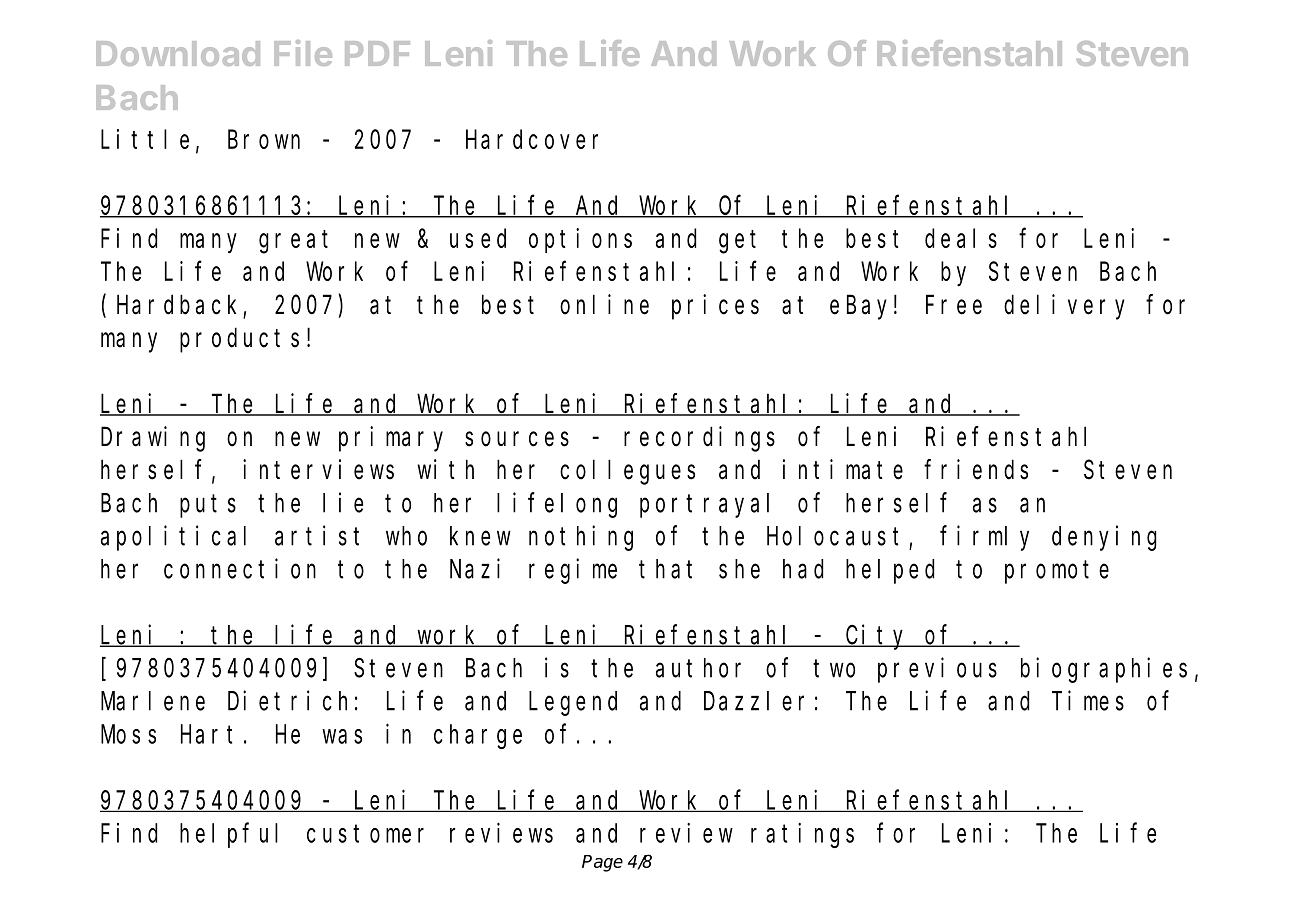 This page has height=924, width=1311. What do you see at coordinates (377, 53) in the page?
I see `PDF` at bounding box center [377, 53].
